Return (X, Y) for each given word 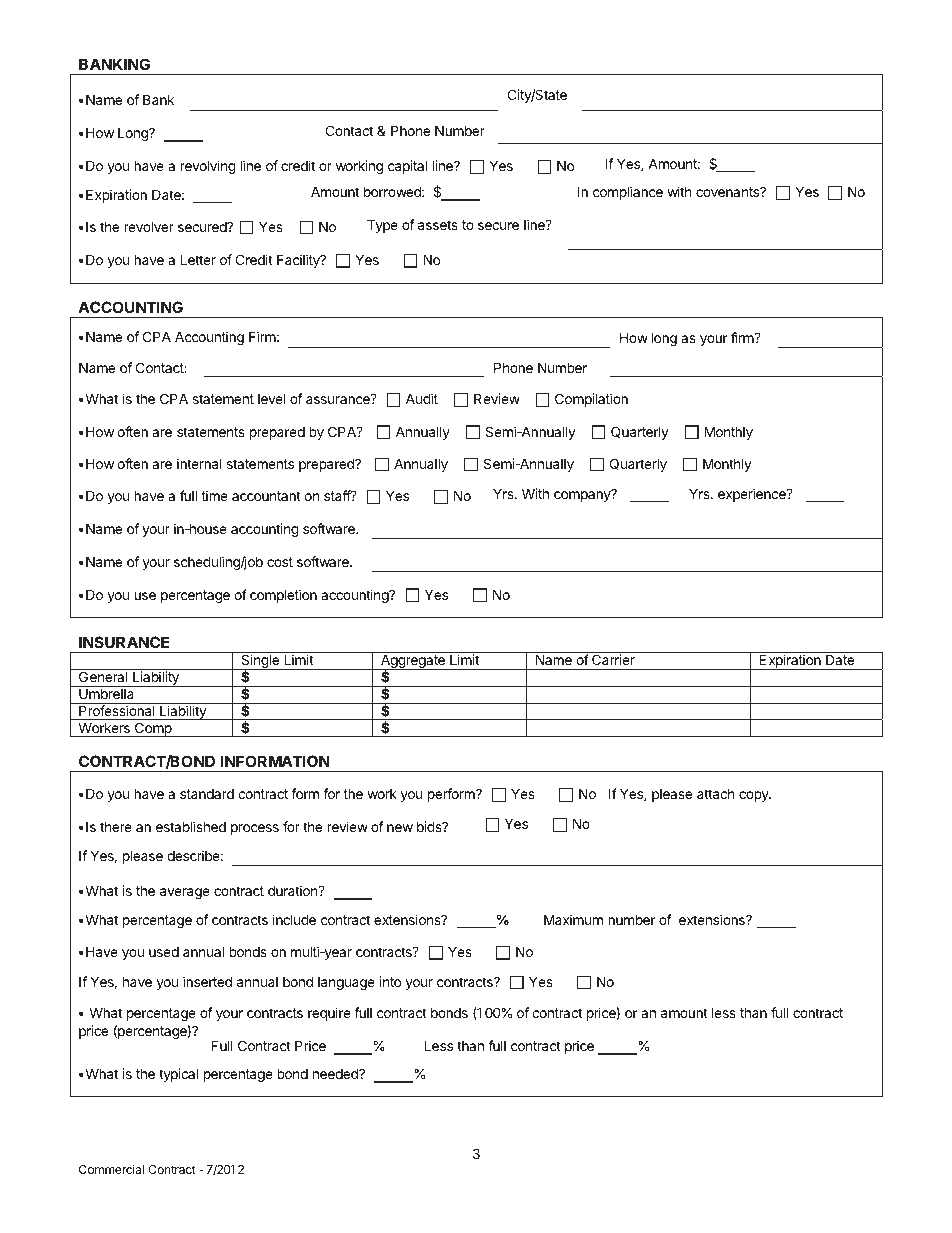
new (400, 828)
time (214, 495)
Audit (422, 398)
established (191, 826)
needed (336, 1073)
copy (755, 796)
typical (178, 1075)
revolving (208, 167)
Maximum (573, 919)
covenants (729, 192)
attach (716, 794)
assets (438, 225)
